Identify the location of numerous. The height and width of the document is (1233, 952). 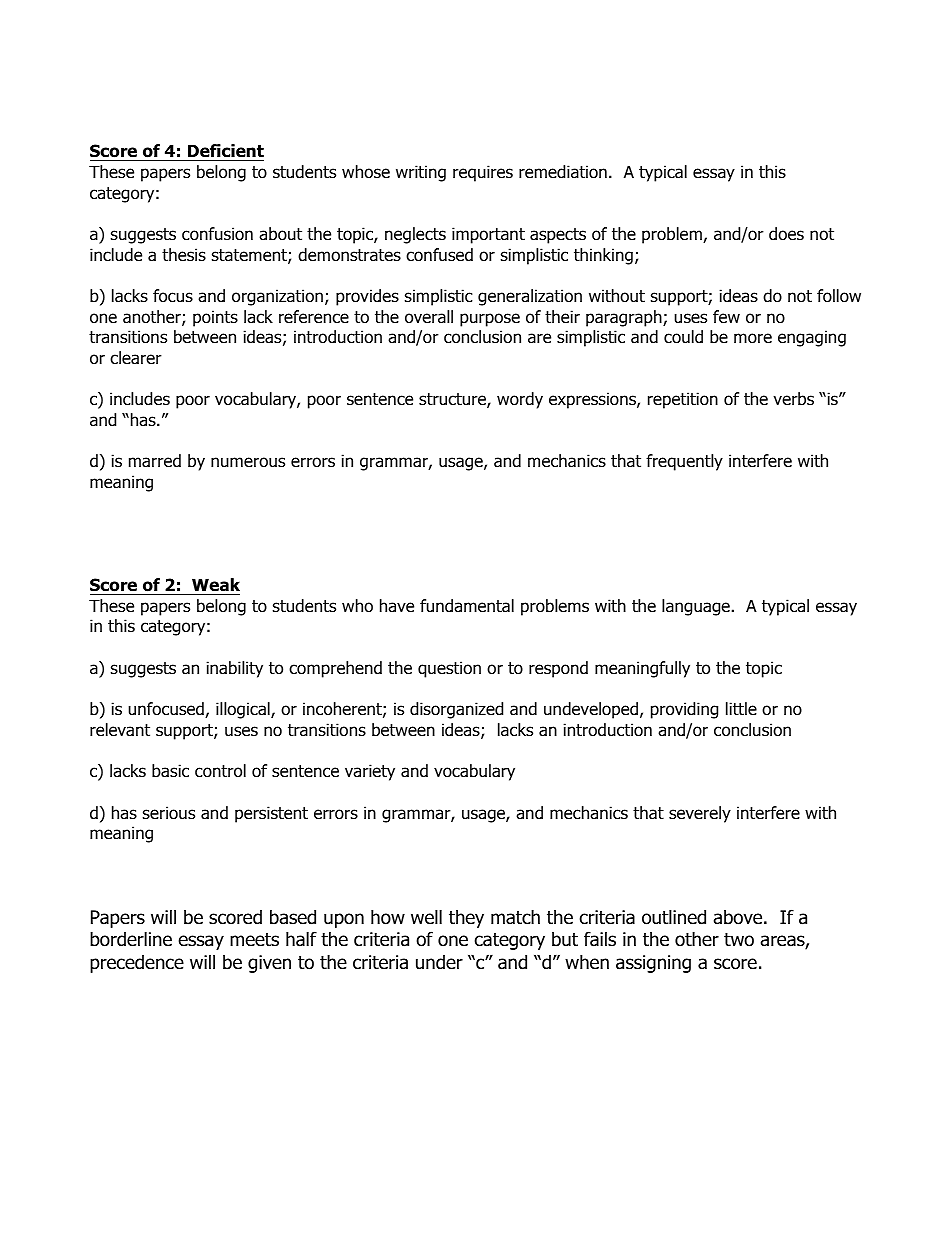
(248, 462).
